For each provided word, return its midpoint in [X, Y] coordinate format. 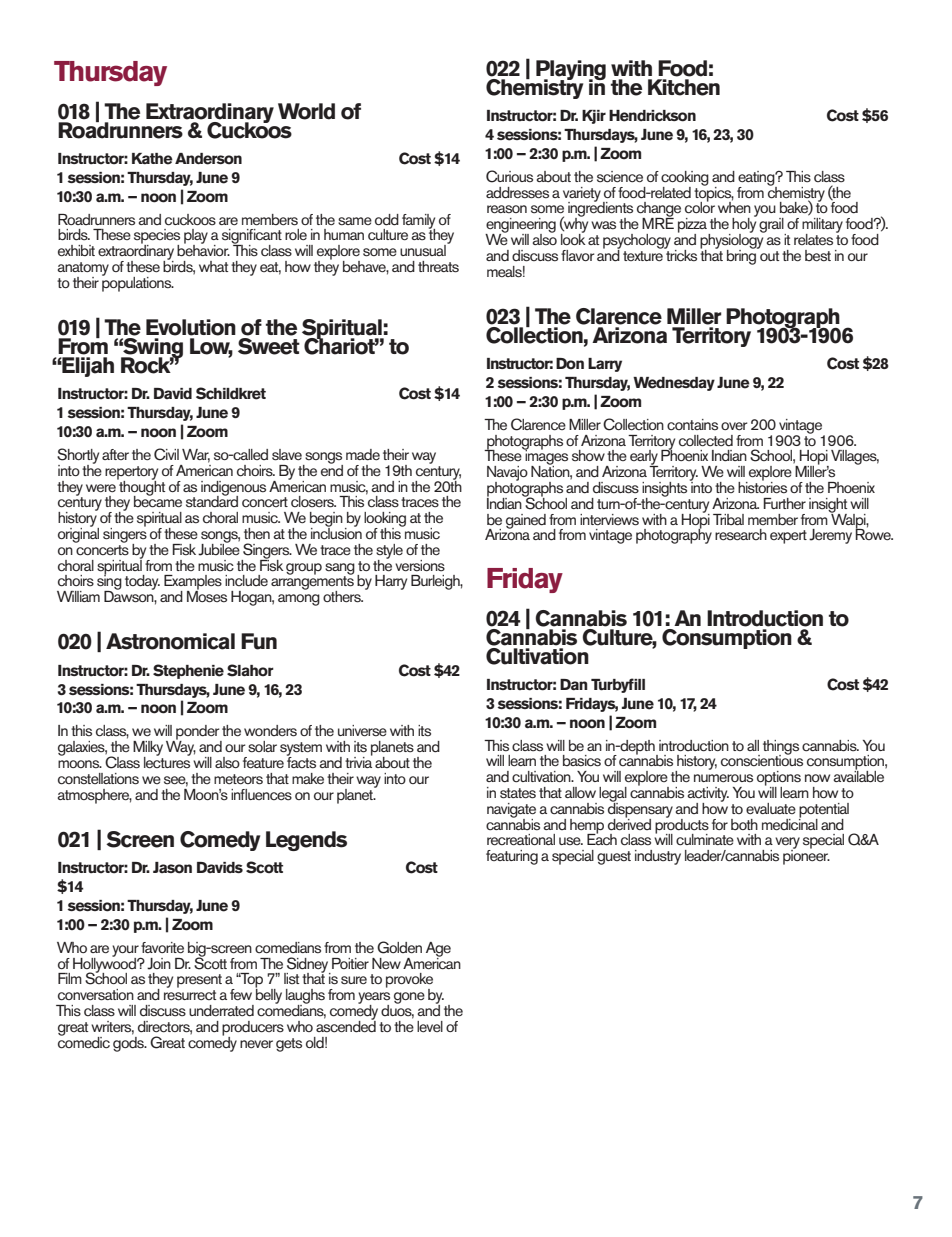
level [430, 1027]
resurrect [190, 995]
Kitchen [684, 87]
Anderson [208, 159]
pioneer [806, 856]
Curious [509, 176]
